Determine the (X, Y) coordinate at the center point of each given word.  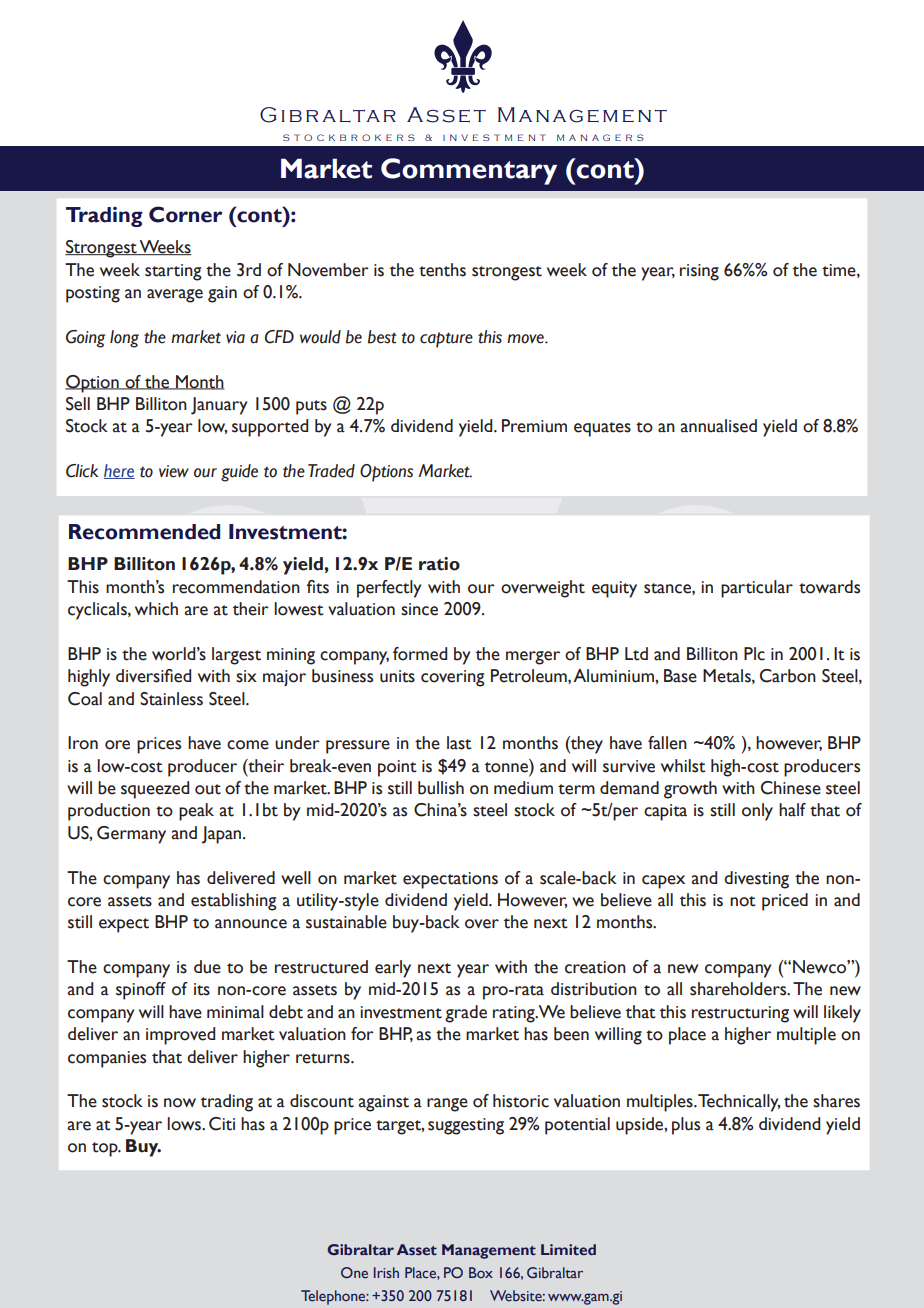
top (106, 1149)
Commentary (469, 171)
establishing (234, 902)
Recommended (144, 532)
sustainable (346, 922)
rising (699, 272)
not (743, 901)
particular (757, 589)
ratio (439, 564)
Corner (185, 214)
